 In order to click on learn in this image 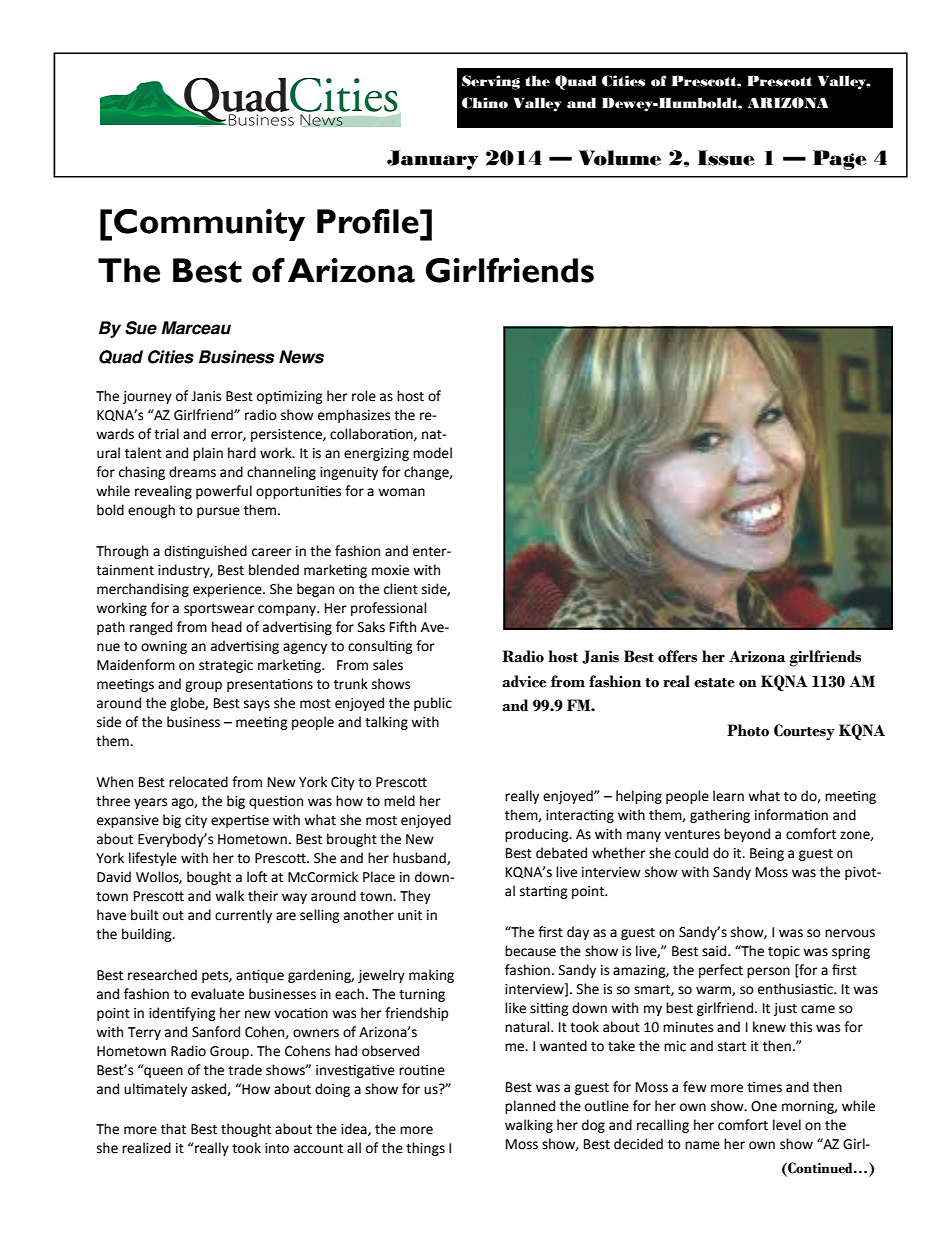, I will do `click(728, 796)`.
